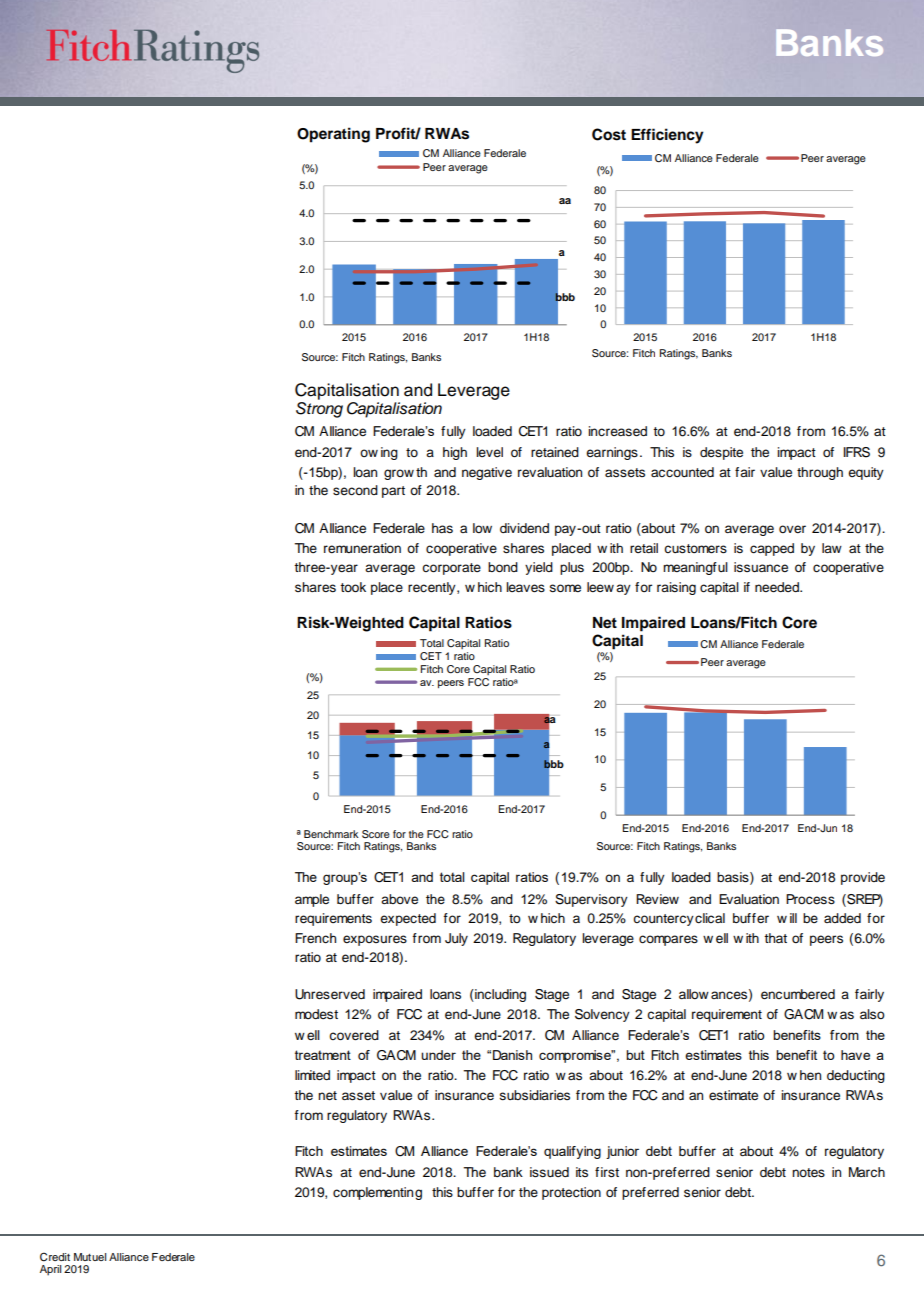 The image size is (924, 1308). I want to click on Operating, so click(333, 135).
